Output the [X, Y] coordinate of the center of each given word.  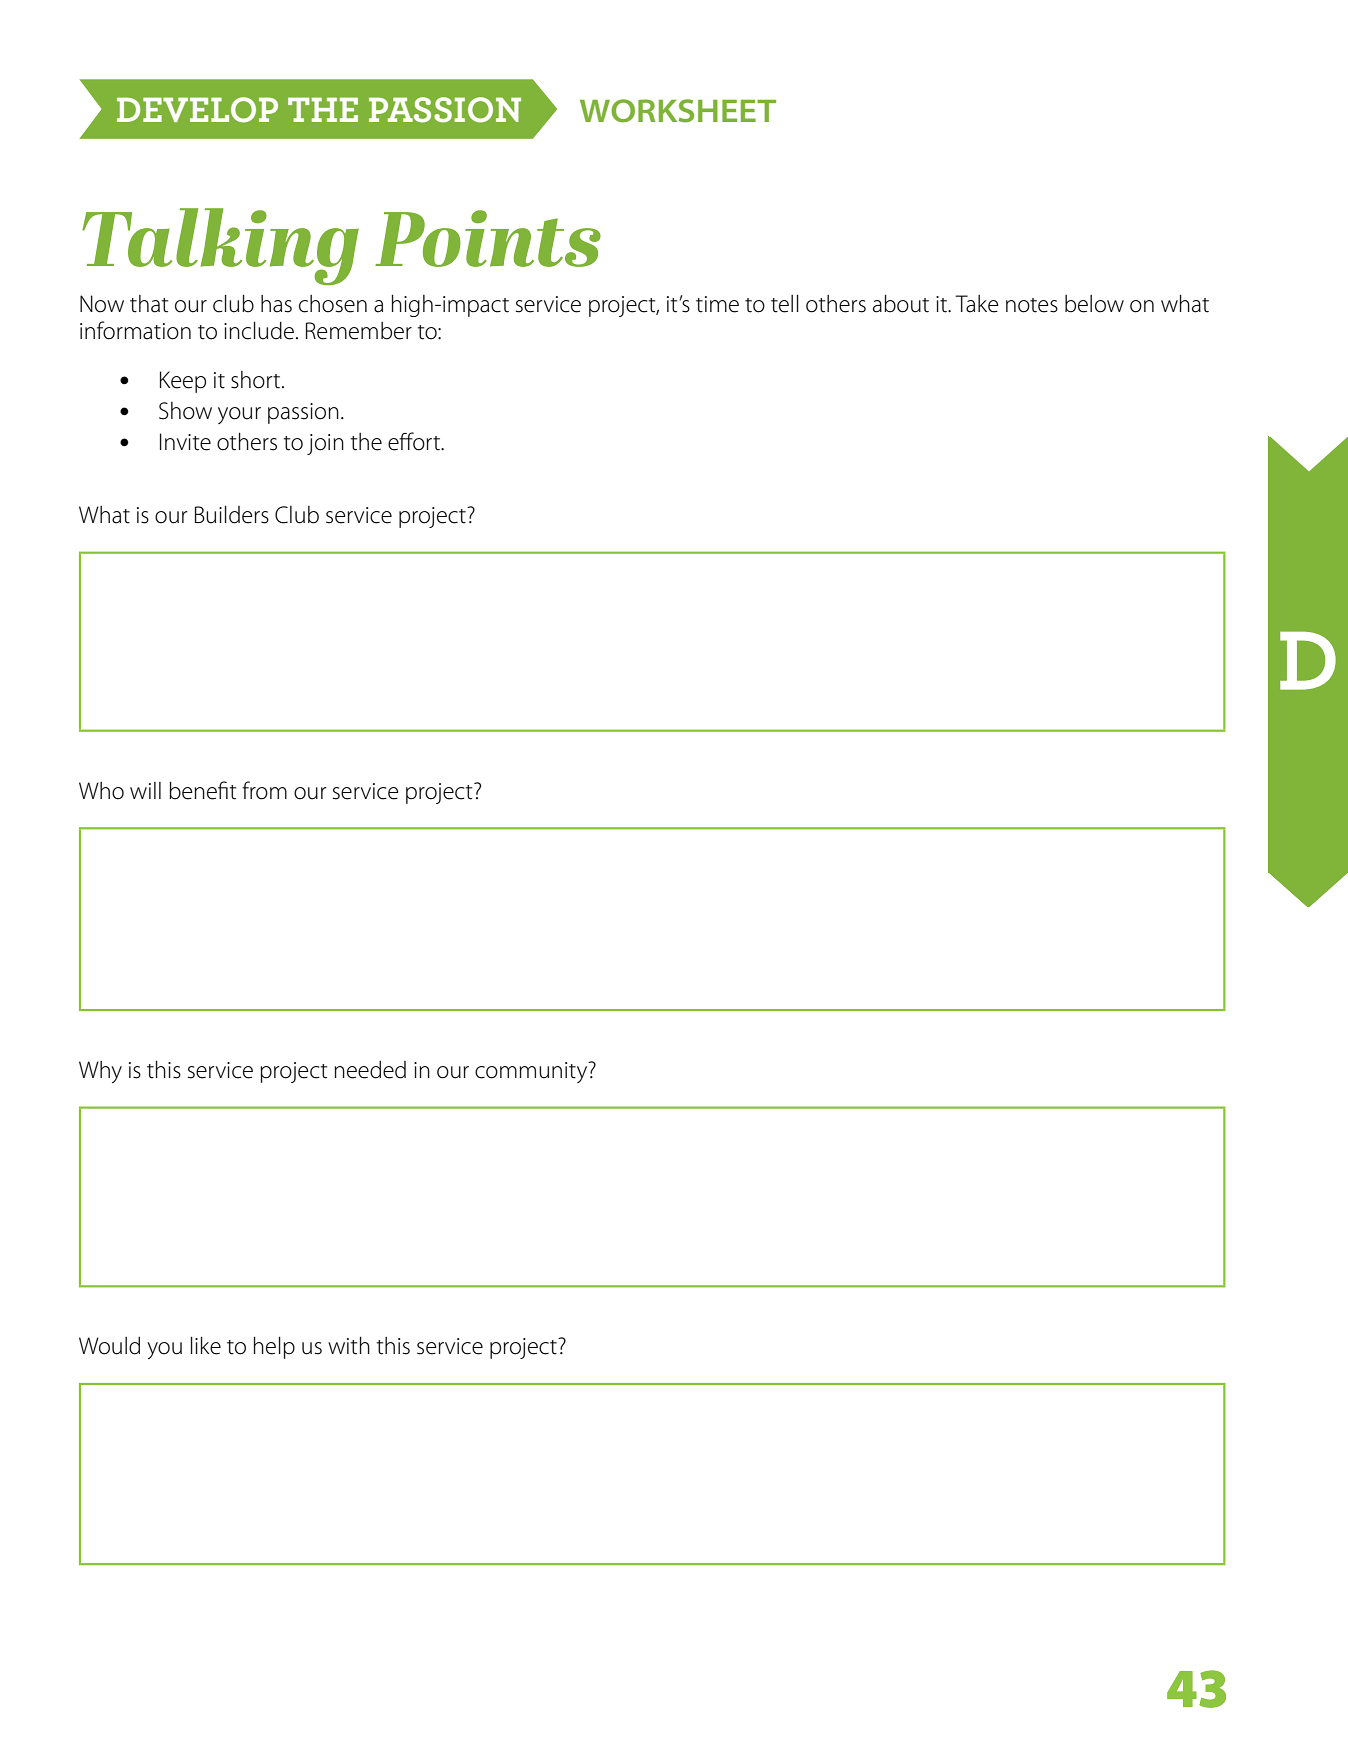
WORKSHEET [678, 111]
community [532, 1072]
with [349, 1346]
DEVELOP [197, 110]
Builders [232, 515]
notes [1032, 305]
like [206, 1346]
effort [415, 441]
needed [370, 1070]
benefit [202, 790]
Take [977, 304]
